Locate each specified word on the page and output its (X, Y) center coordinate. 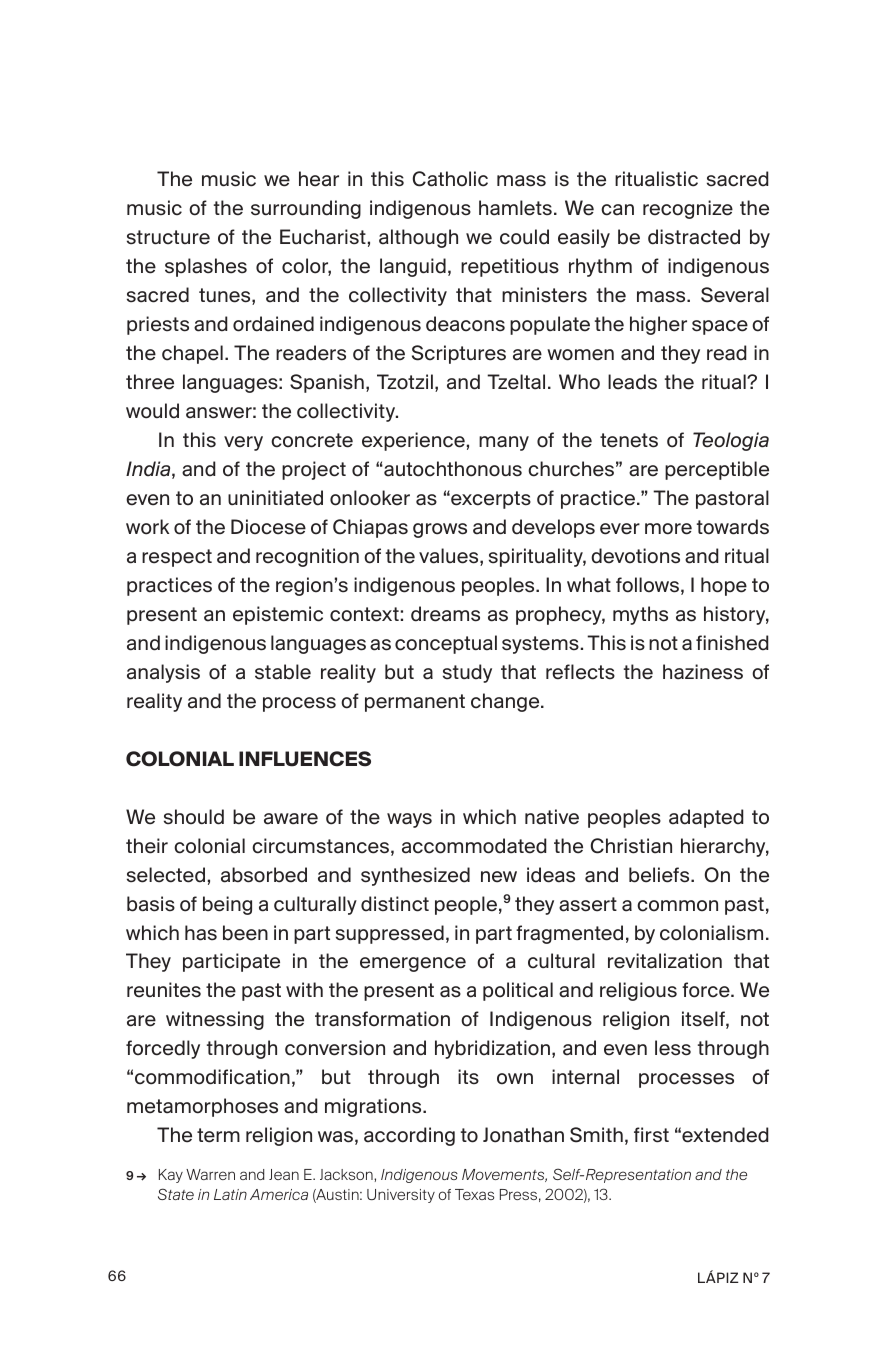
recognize (688, 209)
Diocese (268, 527)
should (194, 817)
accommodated (474, 846)
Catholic (450, 179)
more (668, 529)
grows (440, 530)
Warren (210, 1174)
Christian (631, 846)
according (409, 1136)
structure (168, 237)
